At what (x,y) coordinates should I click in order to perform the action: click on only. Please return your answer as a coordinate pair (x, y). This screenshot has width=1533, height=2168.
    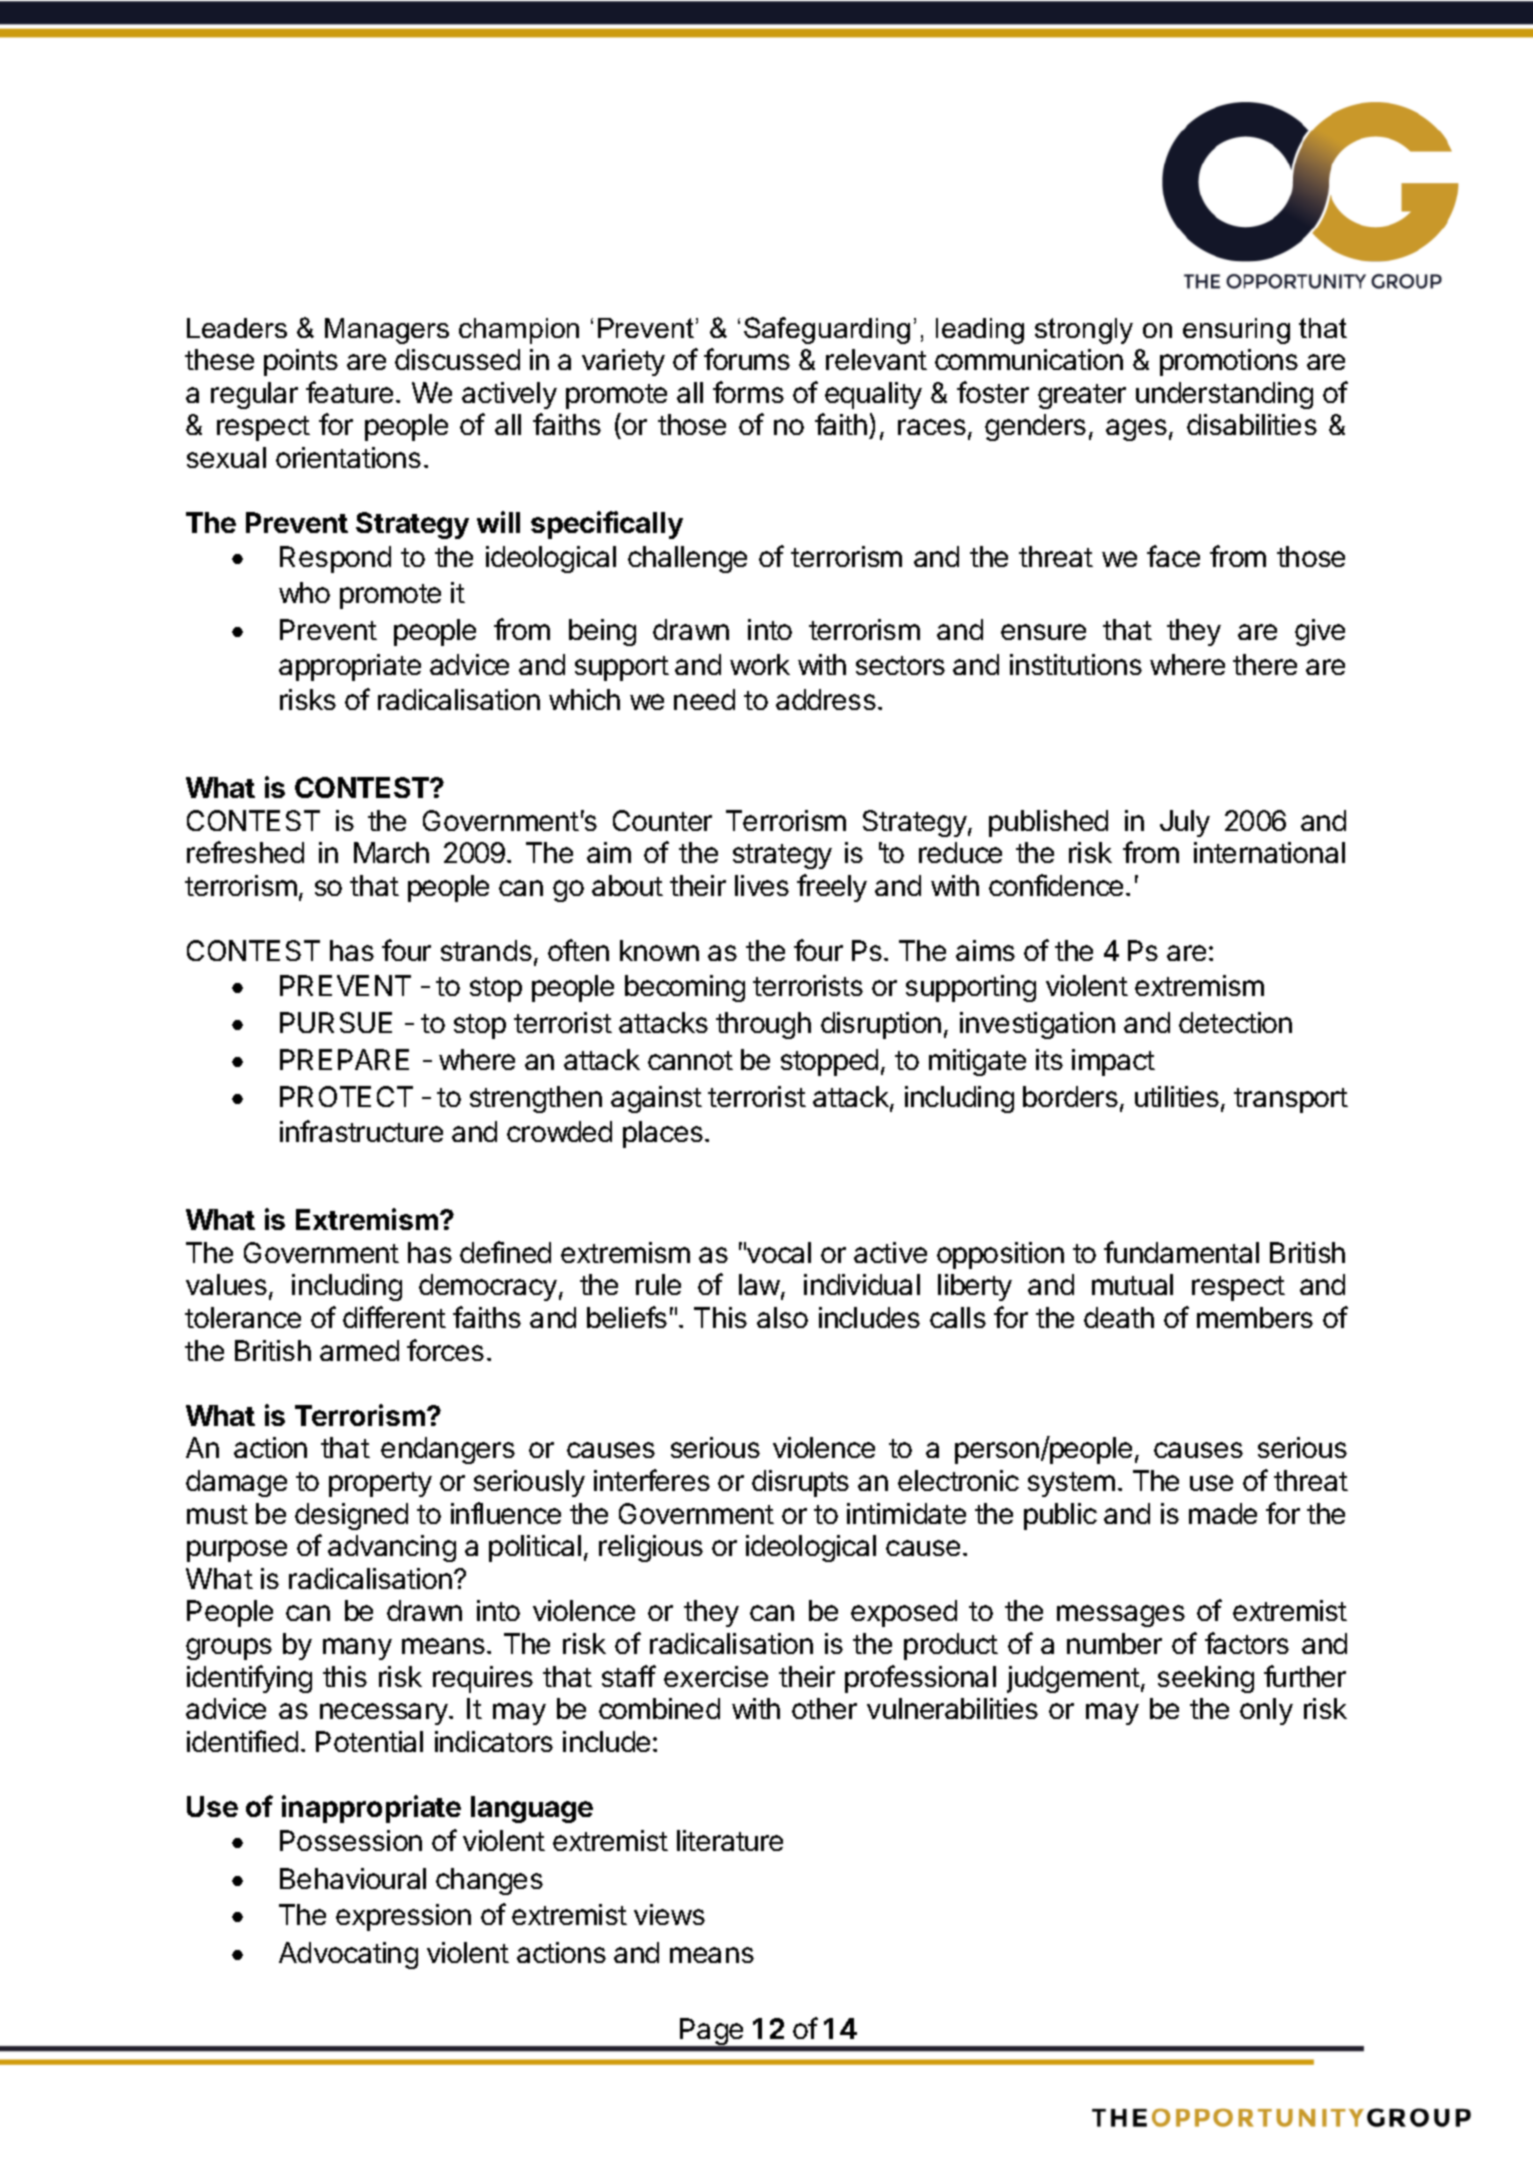
    Looking at the image, I should click on (1266, 1711).
